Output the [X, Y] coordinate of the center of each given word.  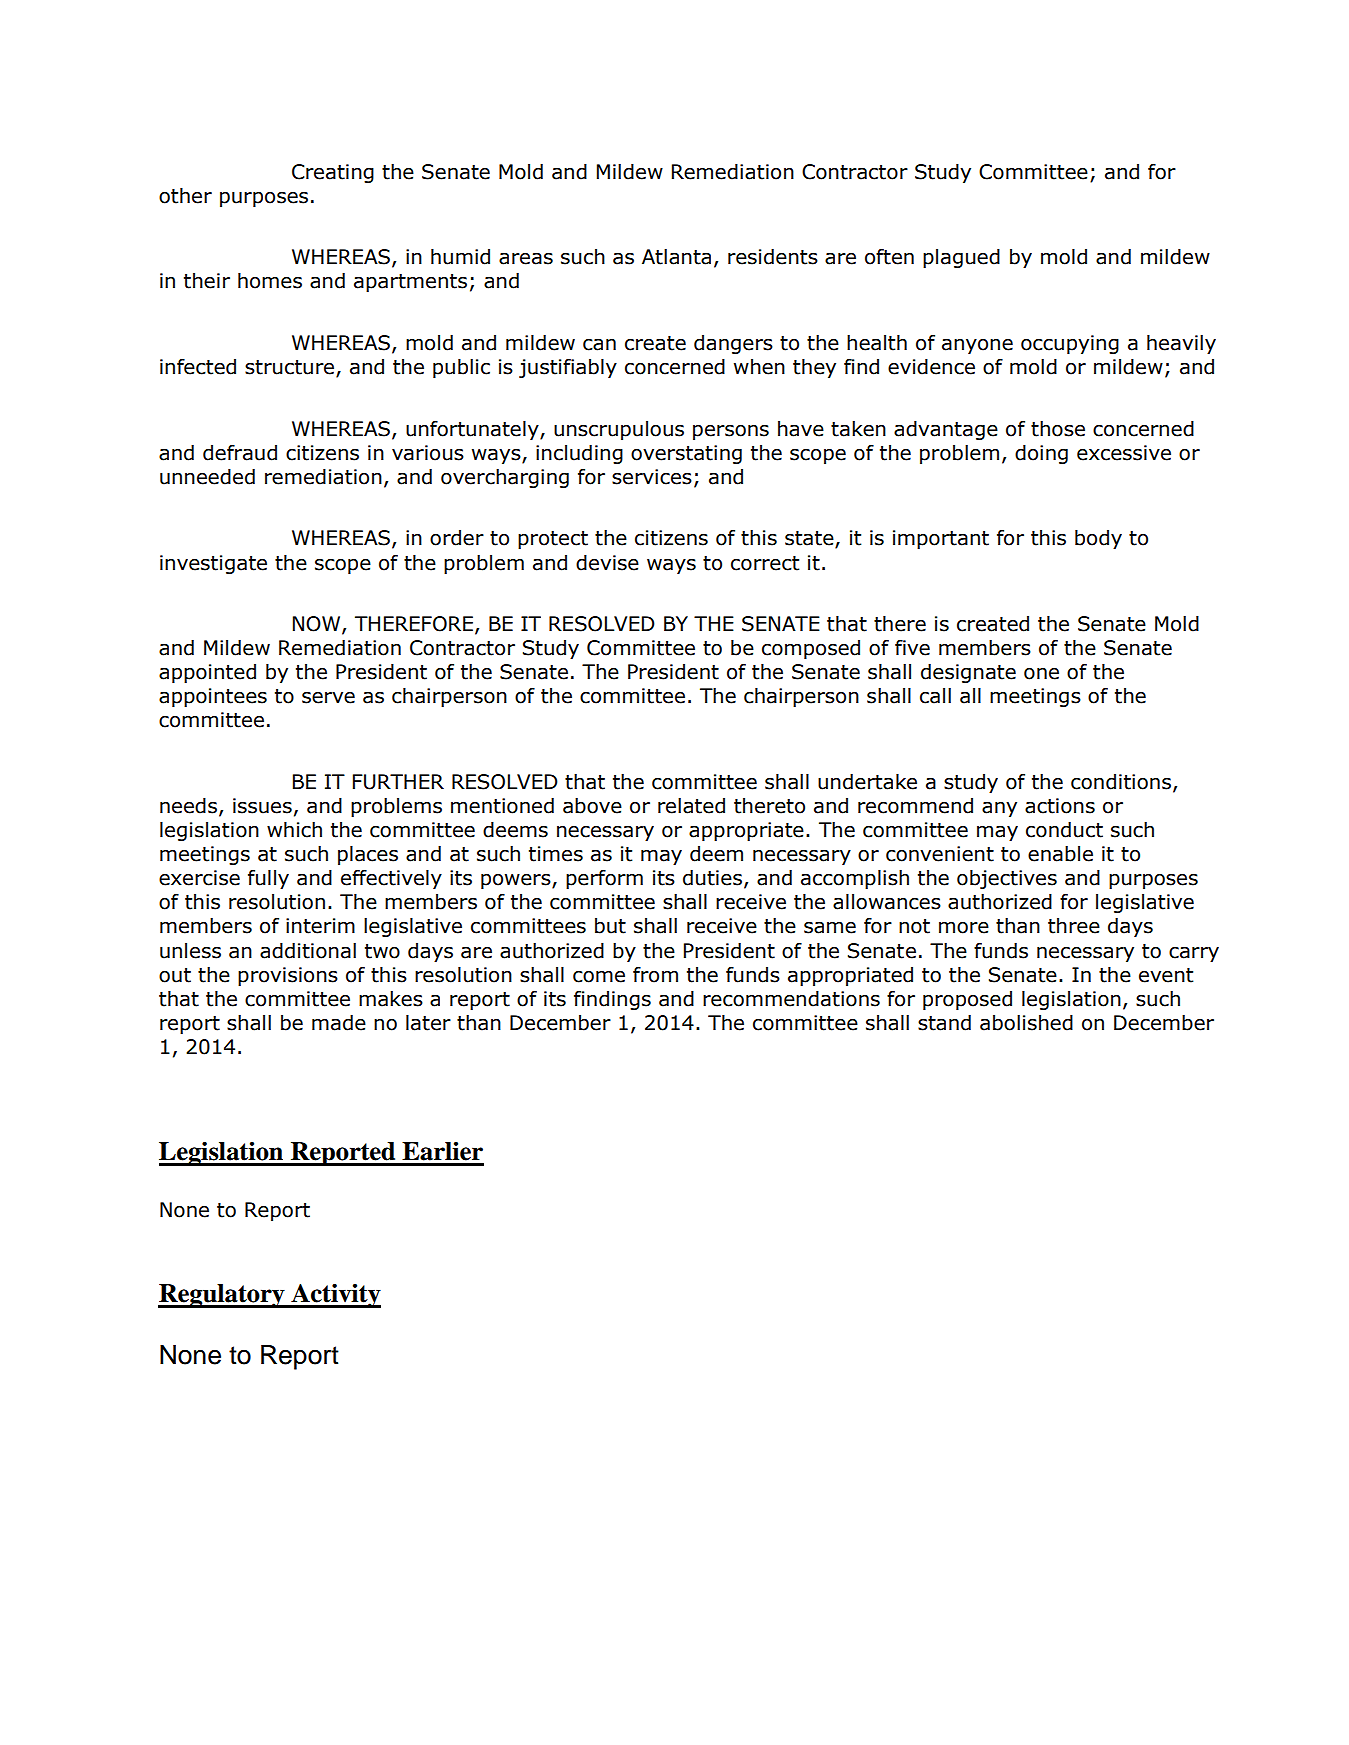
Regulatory [222, 1296]
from [655, 974]
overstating [686, 454]
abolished [1026, 1022]
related [691, 805]
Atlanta [676, 256]
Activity [335, 1295]
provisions [288, 976]
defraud [240, 452]
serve [328, 698]
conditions [1121, 782]
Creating [333, 173]
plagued [961, 258]
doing [1041, 454]
